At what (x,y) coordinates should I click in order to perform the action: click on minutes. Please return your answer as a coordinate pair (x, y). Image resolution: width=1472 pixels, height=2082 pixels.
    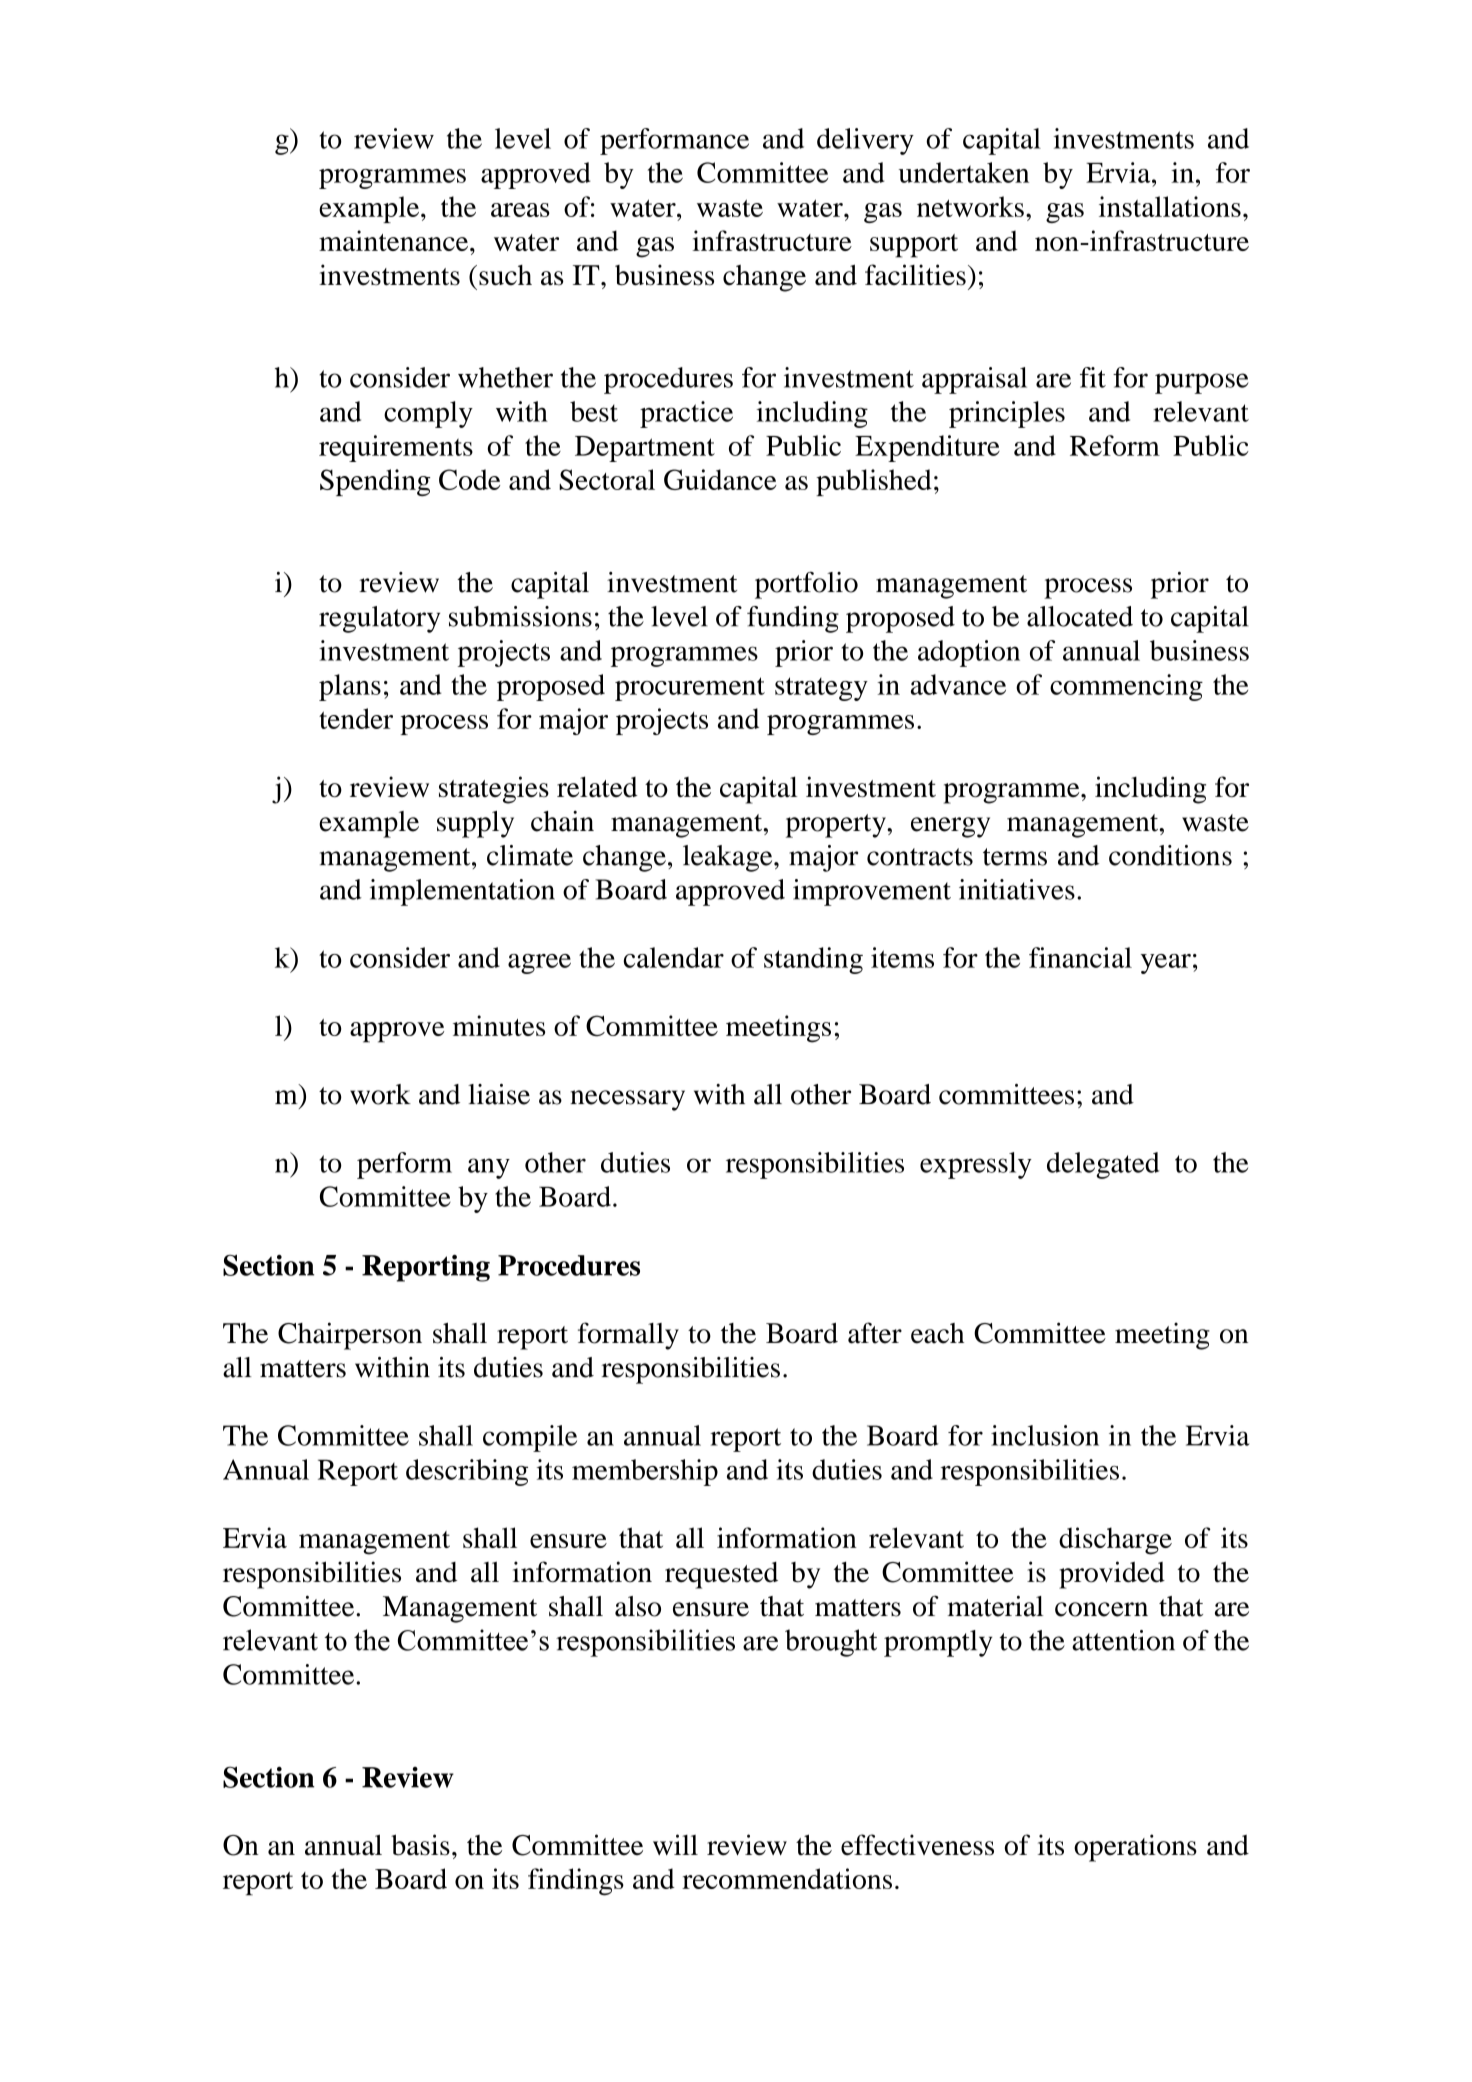
    Looking at the image, I should click on (499, 1025).
